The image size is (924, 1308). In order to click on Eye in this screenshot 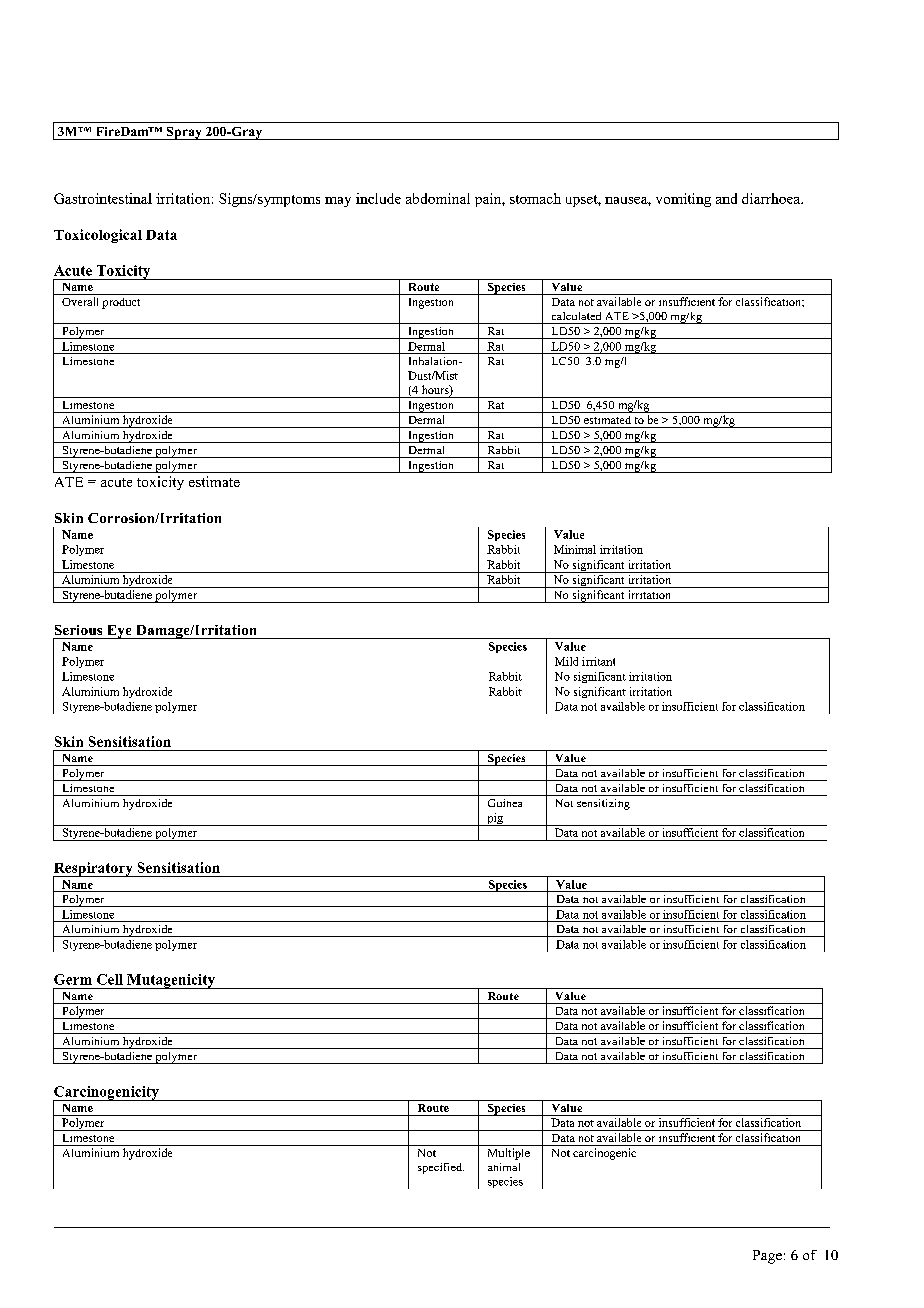, I will do `click(119, 632)`.
